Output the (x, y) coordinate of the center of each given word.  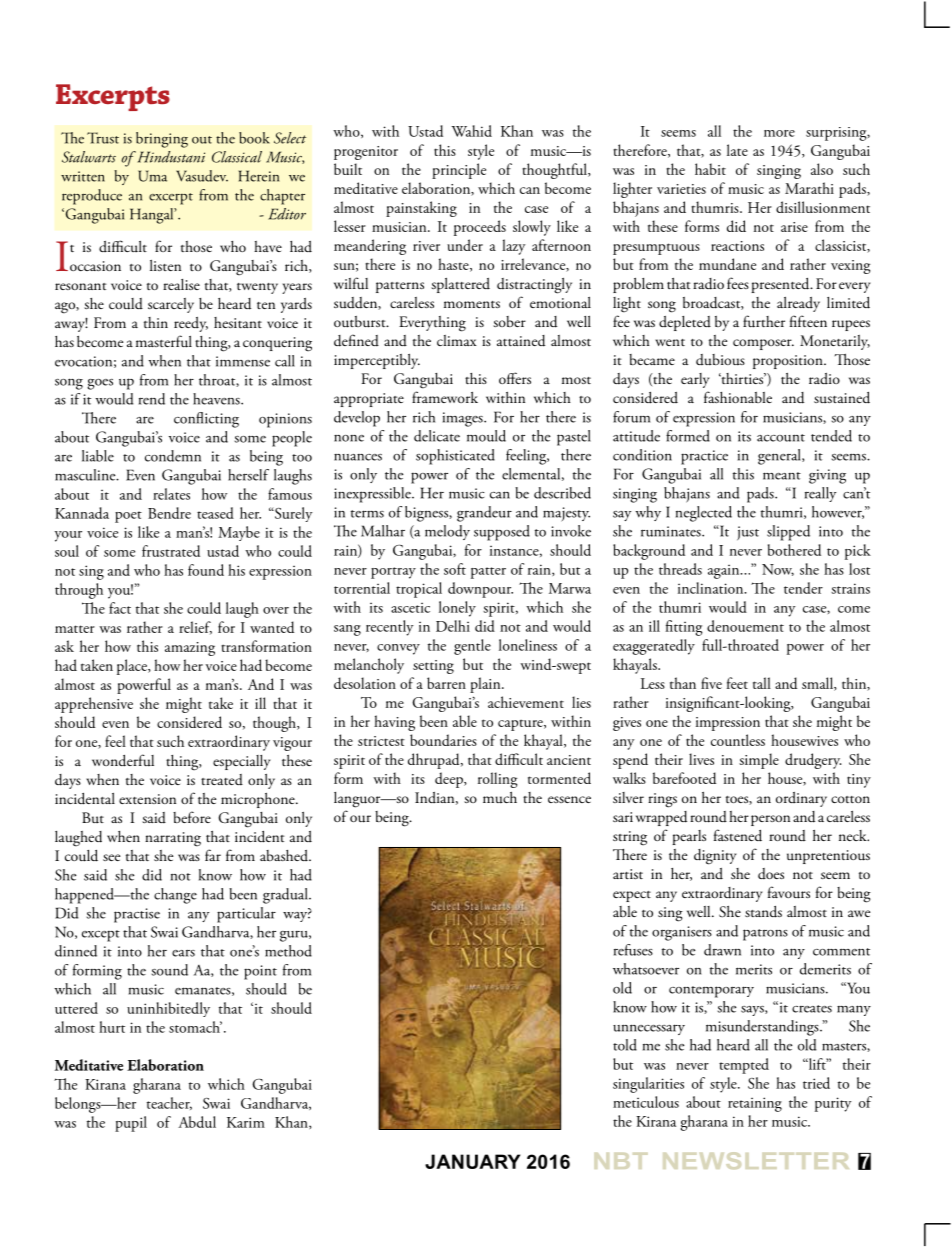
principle (459, 171)
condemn (173, 456)
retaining (755, 1104)
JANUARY (472, 1161)
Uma (152, 176)
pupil (131, 1124)
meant (782, 476)
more (779, 133)
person (770, 820)
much (500, 798)
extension (147, 799)
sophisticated (455, 457)
